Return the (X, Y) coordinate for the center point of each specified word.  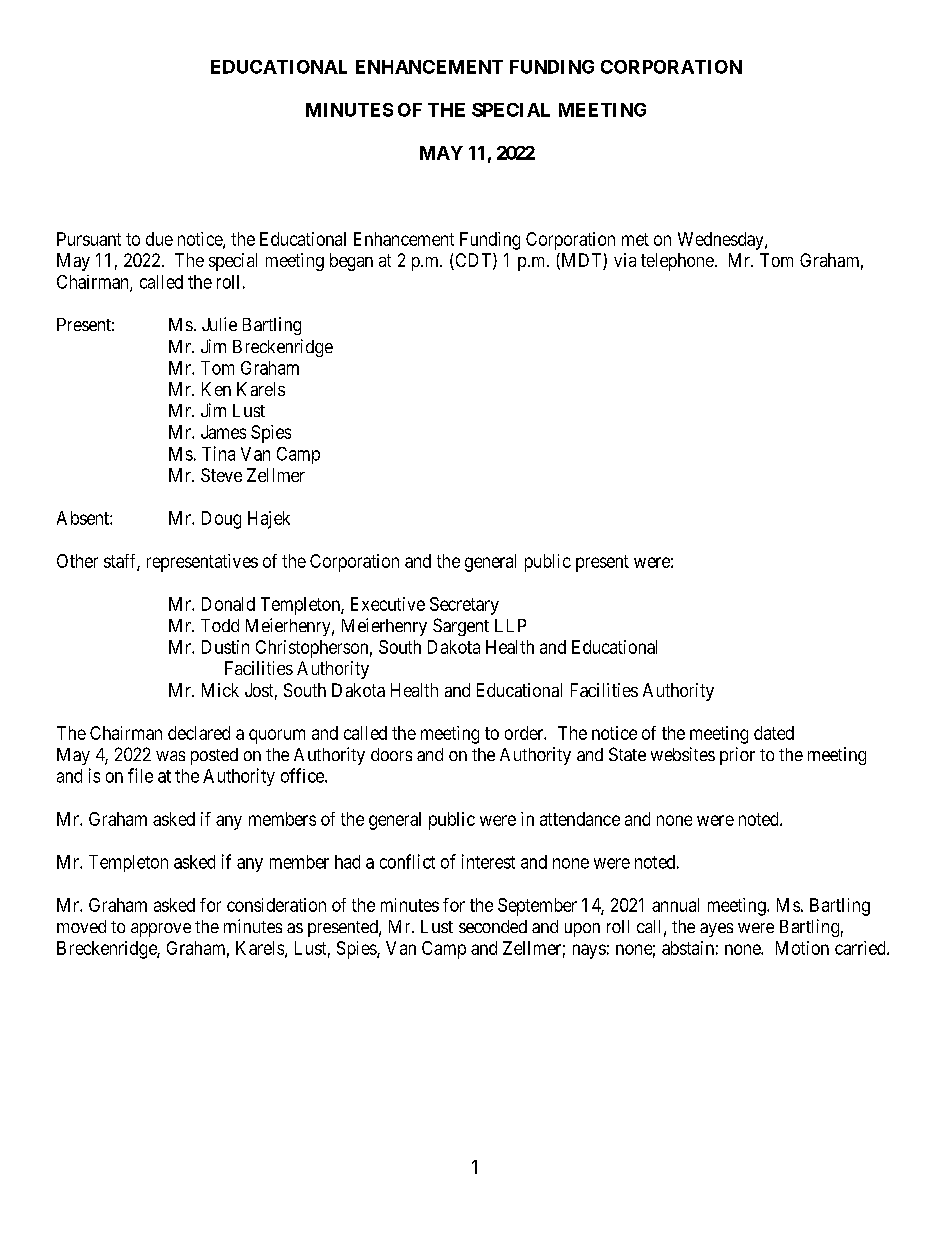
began (351, 262)
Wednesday (722, 241)
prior (737, 756)
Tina (218, 453)
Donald (228, 604)
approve (161, 930)
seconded (493, 926)
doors (391, 754)
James (223, 432)
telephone (677, 262)
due (159, 239)
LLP (510, 625)
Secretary (464, 606)
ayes (716, 930)
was (170, 756)
